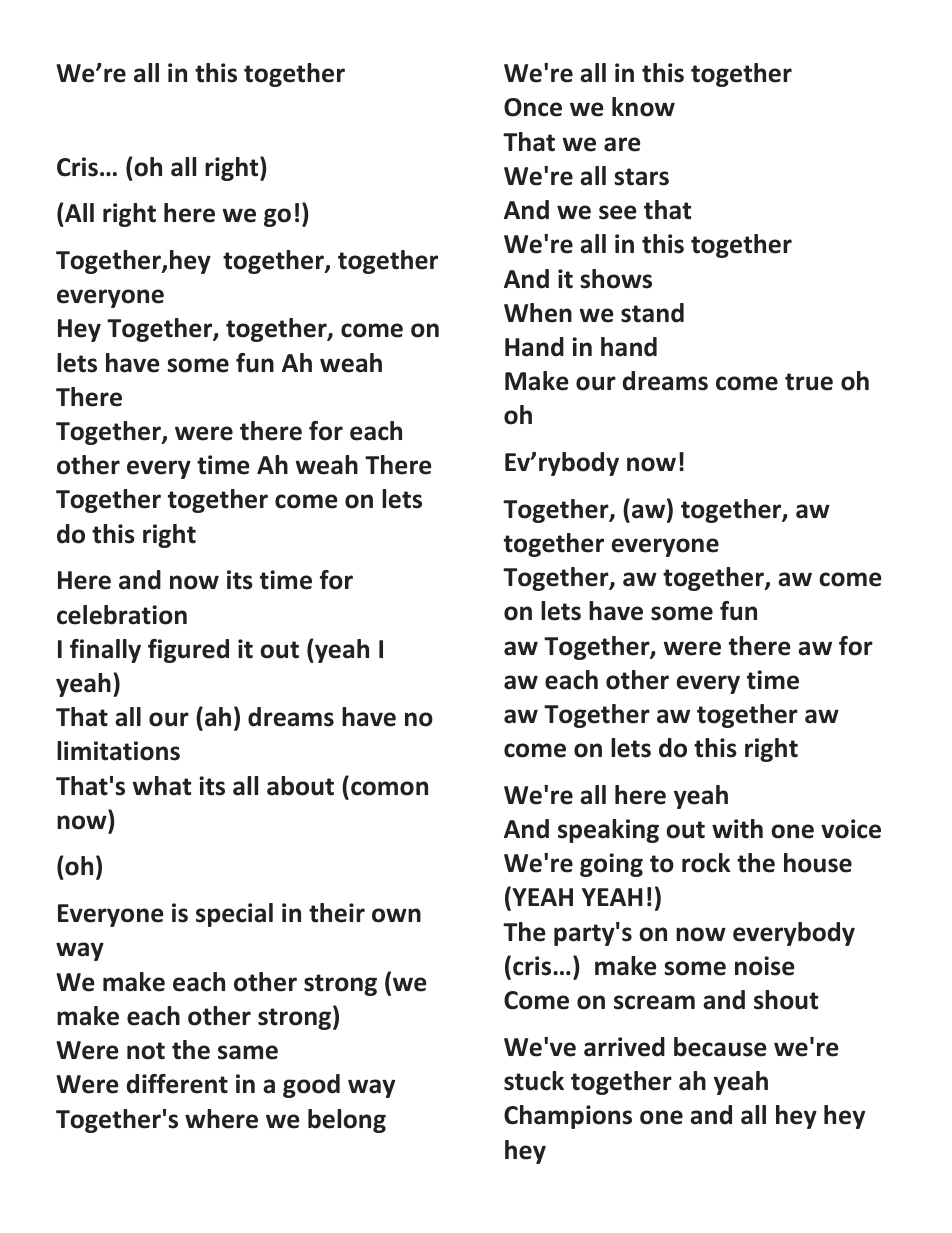 The width and height of the screenshot is (952, 1233). Describe the element at coordinates (643, 107) in the screenshot. I see `know` at that location.
